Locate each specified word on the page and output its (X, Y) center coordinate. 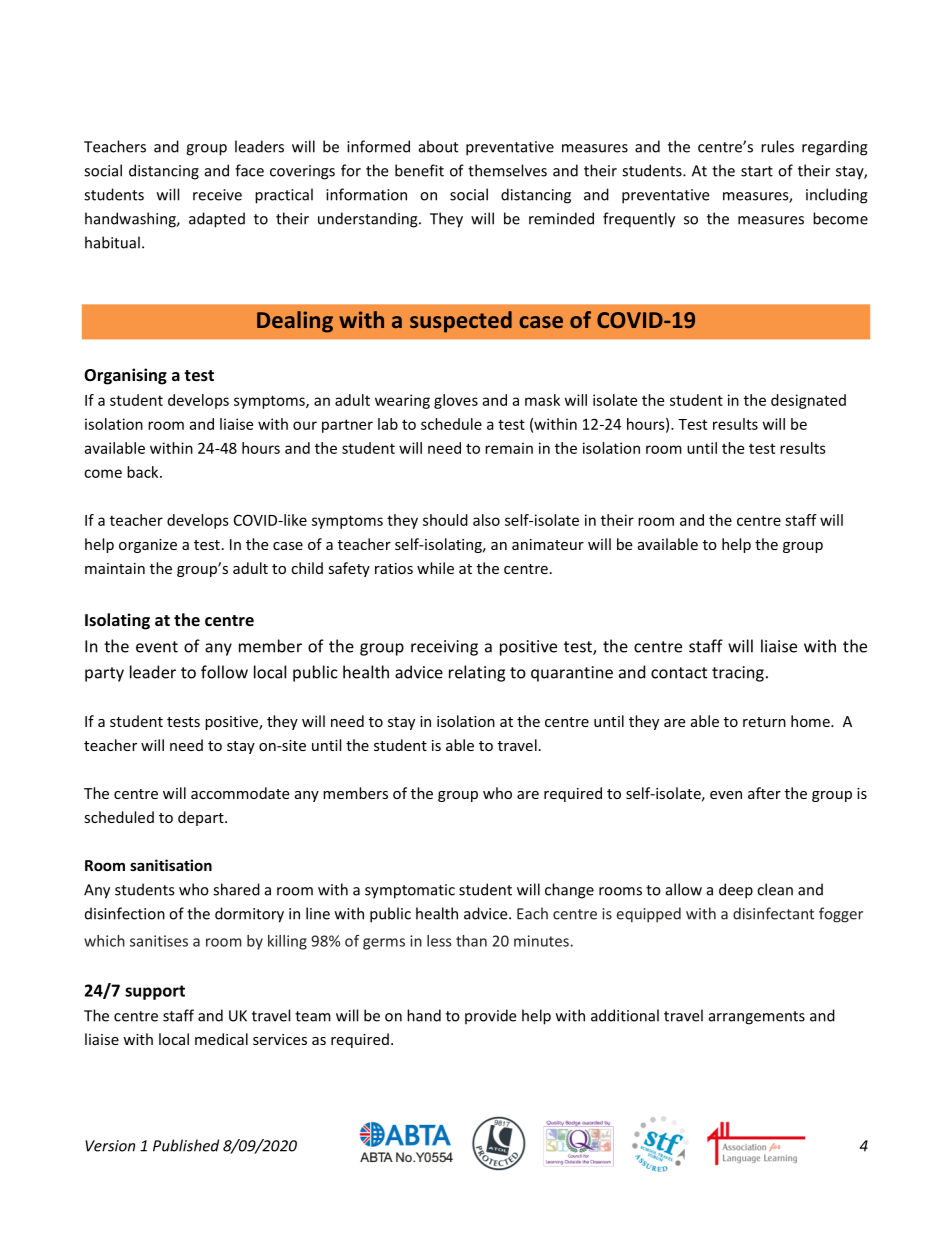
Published (186, 1145)
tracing (738, 674)
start (757, 171)
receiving (444, 648)
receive (217, 195)
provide (490, 1017)
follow (224, 672)
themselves (507, 170)
